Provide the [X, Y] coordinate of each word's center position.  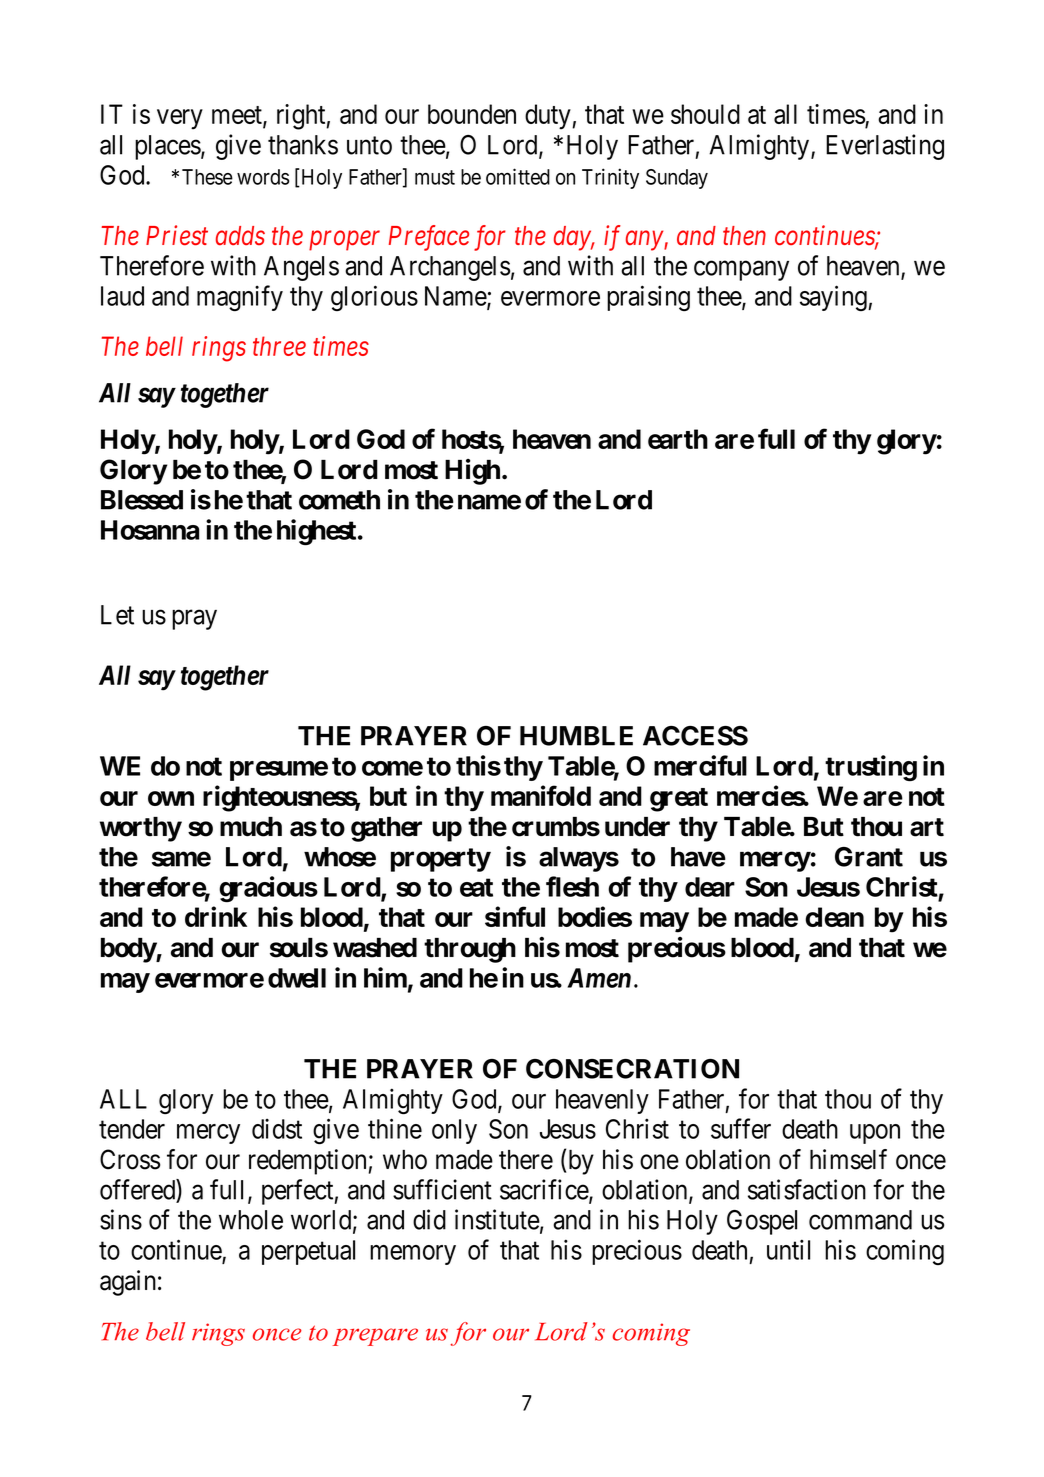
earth [678, 439]
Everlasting [885, 147]
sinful [515, 916]
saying [834, 298]
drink [216, 916]
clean [834, 917]
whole [251, 1220]
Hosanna [150, 530]
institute [497, 1219]
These [207, 177]
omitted [518, 176]
